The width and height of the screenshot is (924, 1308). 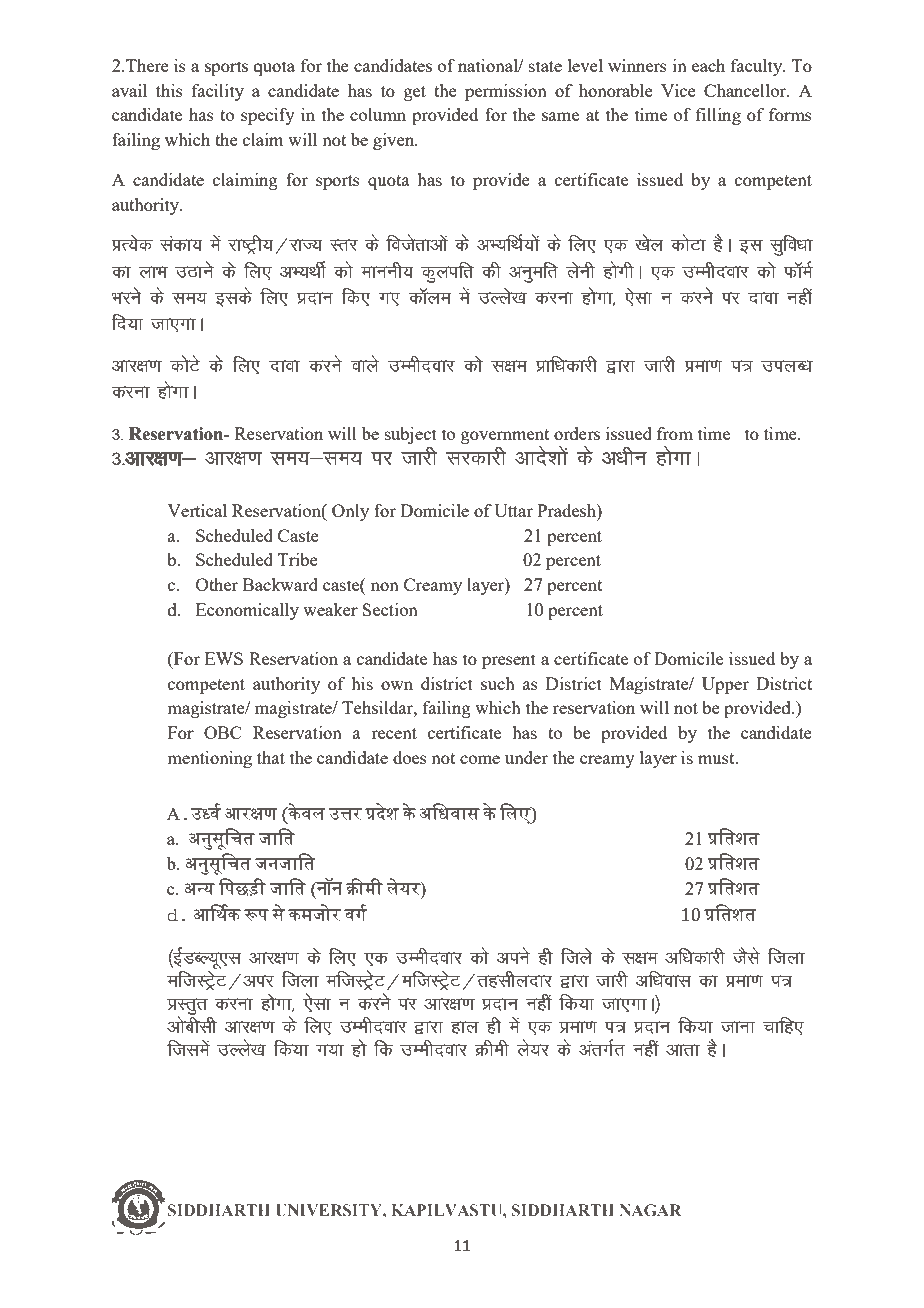 I want to click on facility, so click(x=218, y=92).
